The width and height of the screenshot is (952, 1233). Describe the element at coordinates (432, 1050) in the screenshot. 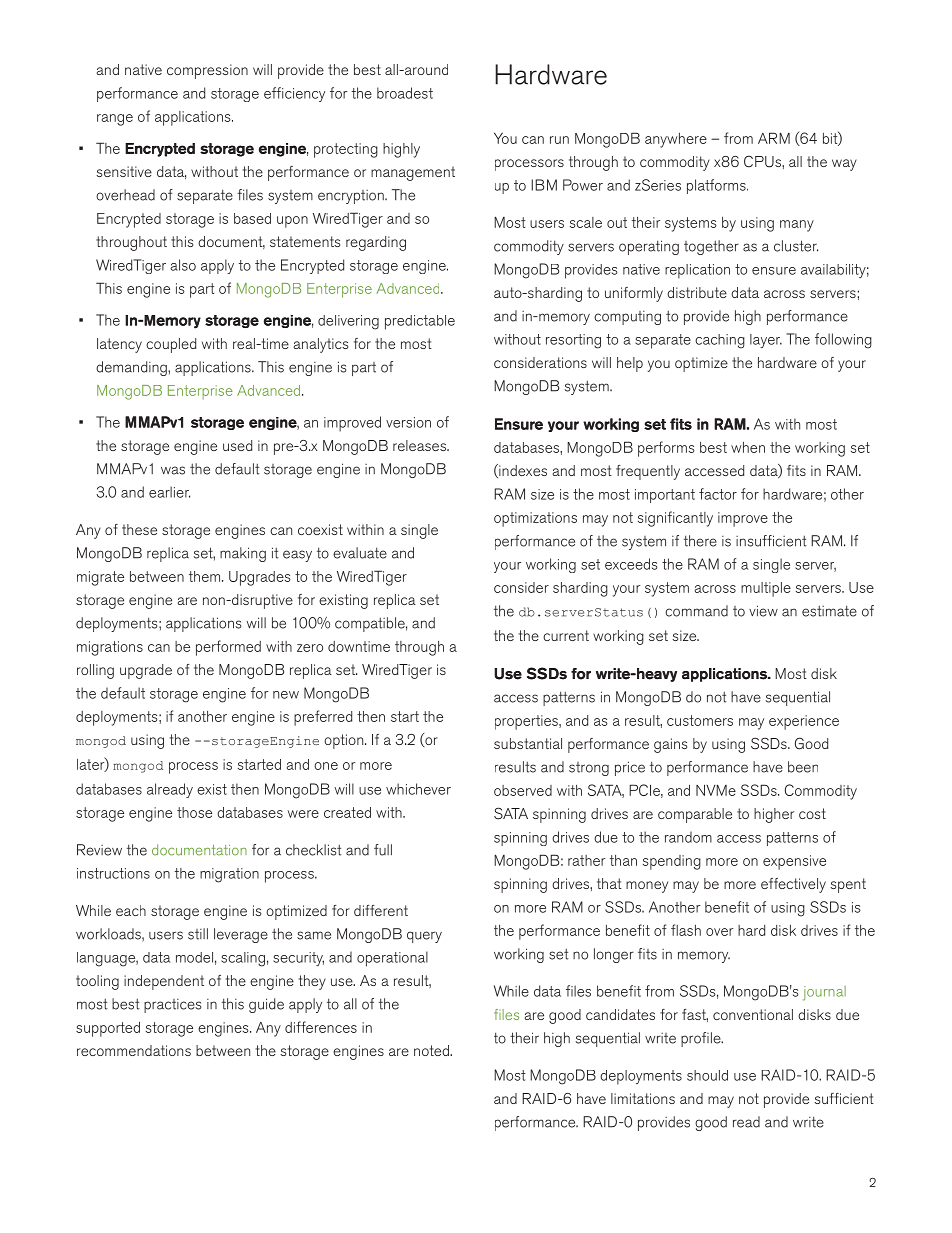

I see `noted` at that location.
